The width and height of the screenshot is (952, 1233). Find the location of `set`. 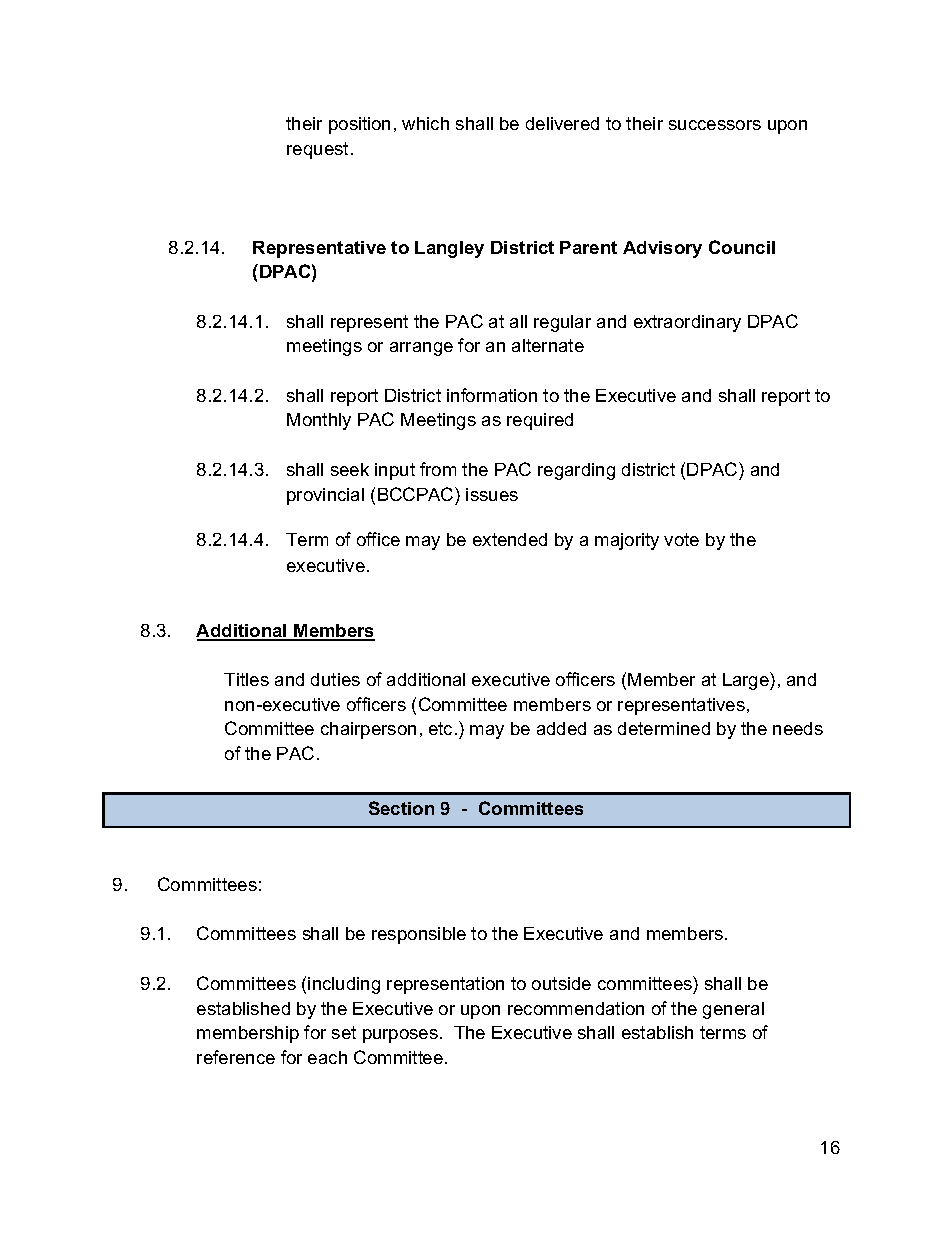

set is located at coordinates (344, 1032).
